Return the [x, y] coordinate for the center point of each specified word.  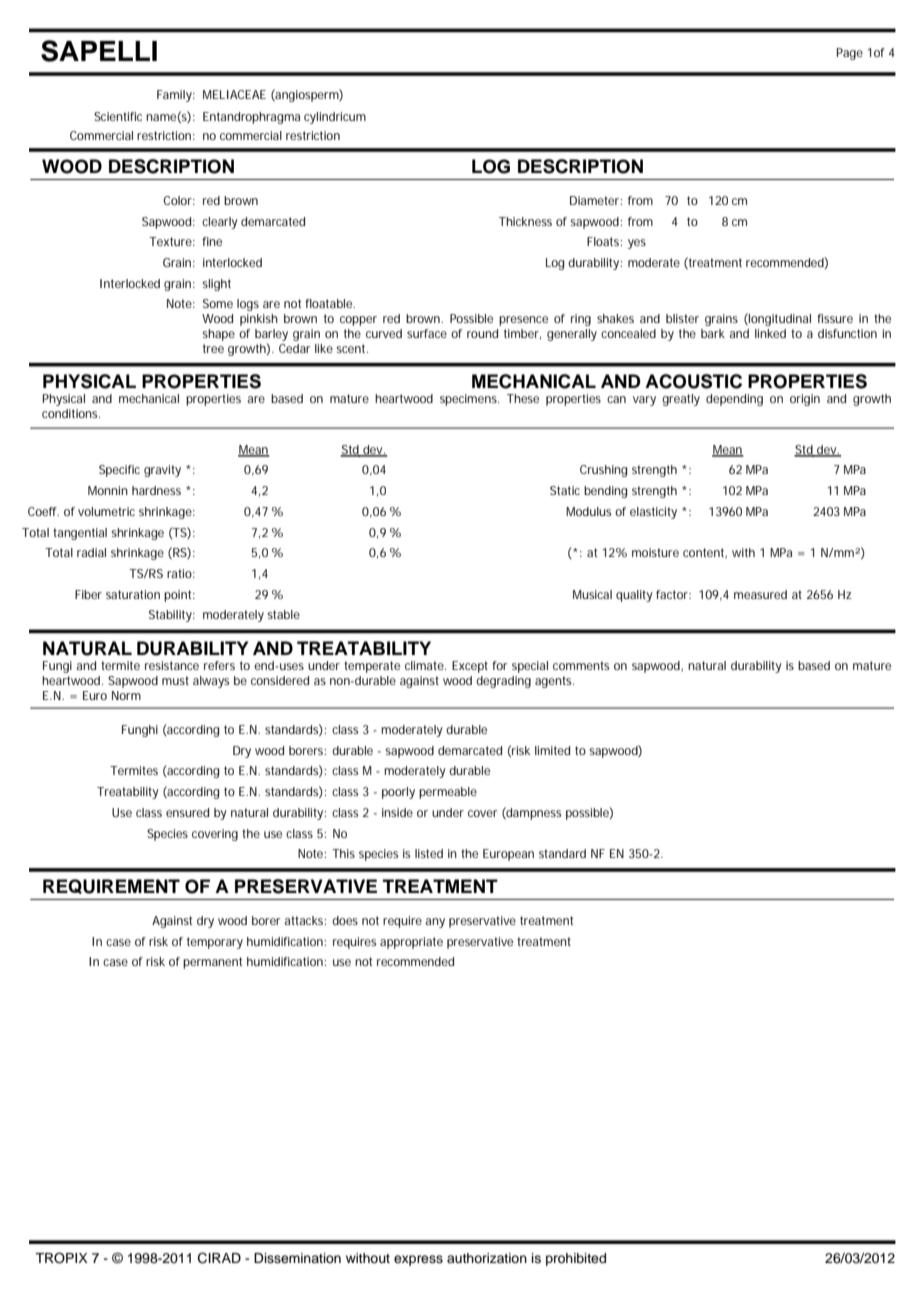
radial [91, 552]
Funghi [140, 731]
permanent [212, 963]
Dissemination [297, 1258]
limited [552, 750]
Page [850, 54]
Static [565, 490]
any [435, 923]
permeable [448, 793]
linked [770, 333]
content [705, 553]
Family [176, 96]
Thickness [525, 221]
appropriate [411, 943]
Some [218, 303]
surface [427, 333]
